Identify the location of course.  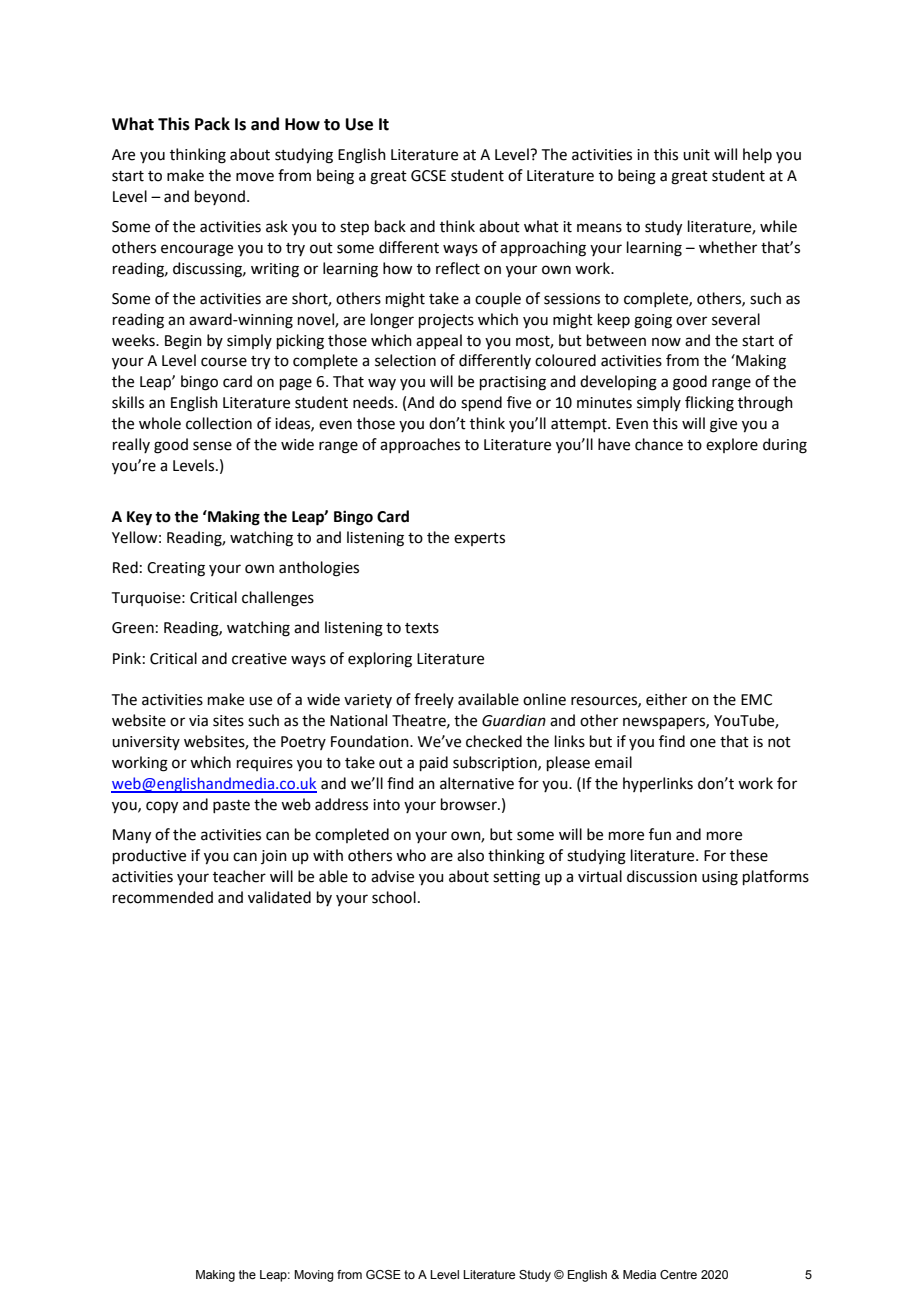
(224, 362).
